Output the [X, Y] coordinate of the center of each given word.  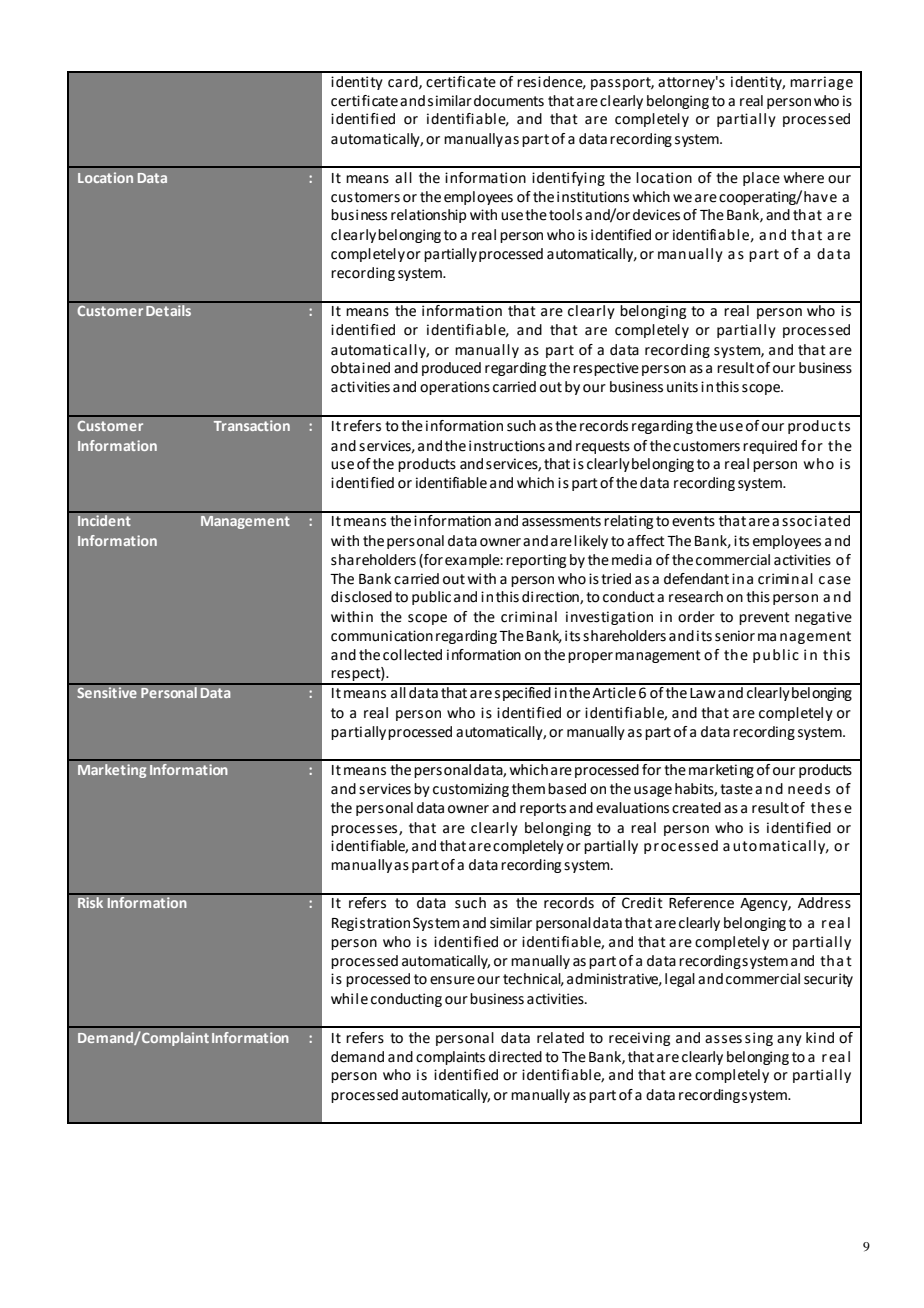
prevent [764, 618]
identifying [568, 179]
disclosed [361, 597]
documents [509, 101]
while [349, 999]
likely [591, 542]
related [560, 1038]
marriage [821, 83]
